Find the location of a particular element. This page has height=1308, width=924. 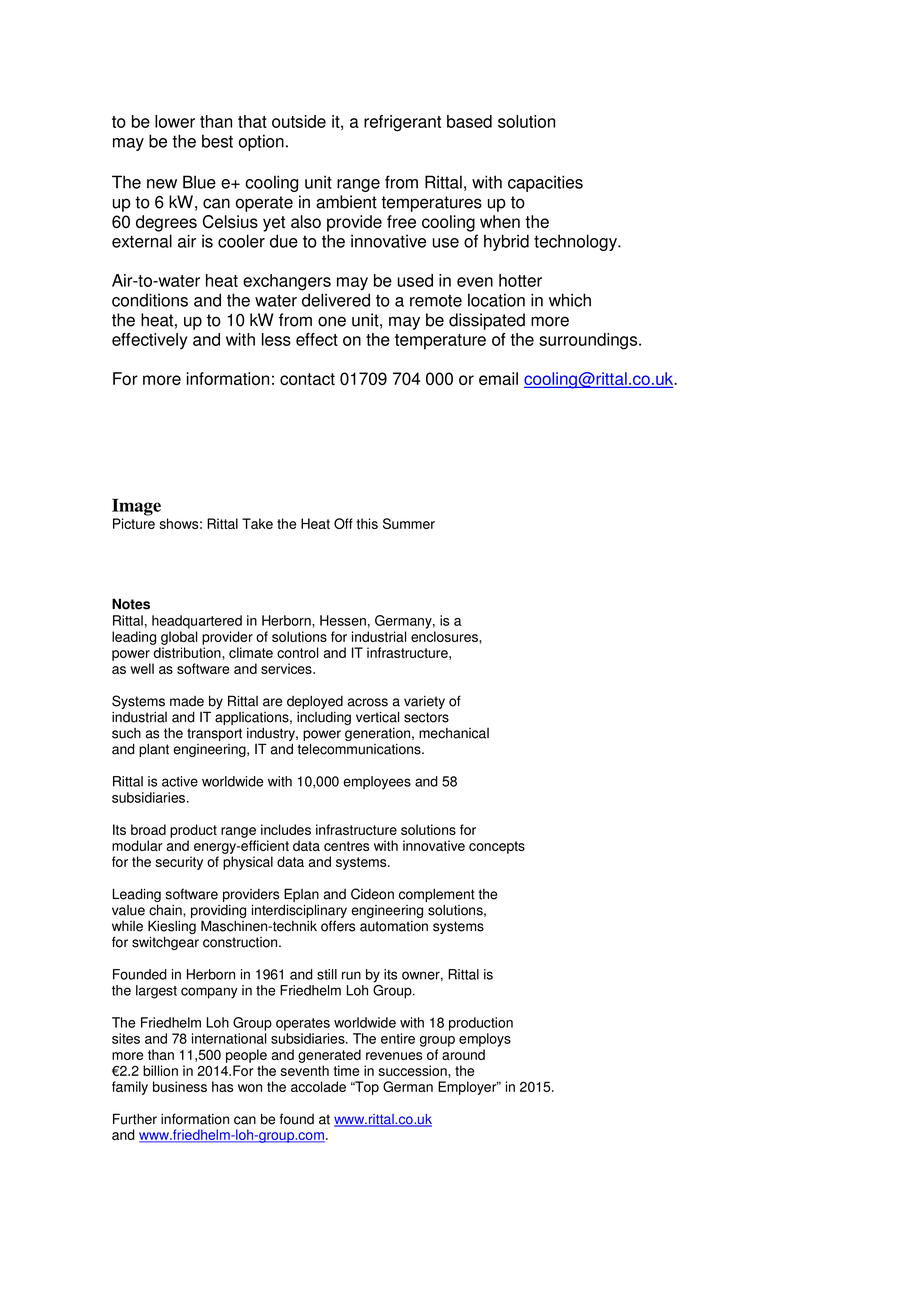

business is located at coordinates (180, 1086).
